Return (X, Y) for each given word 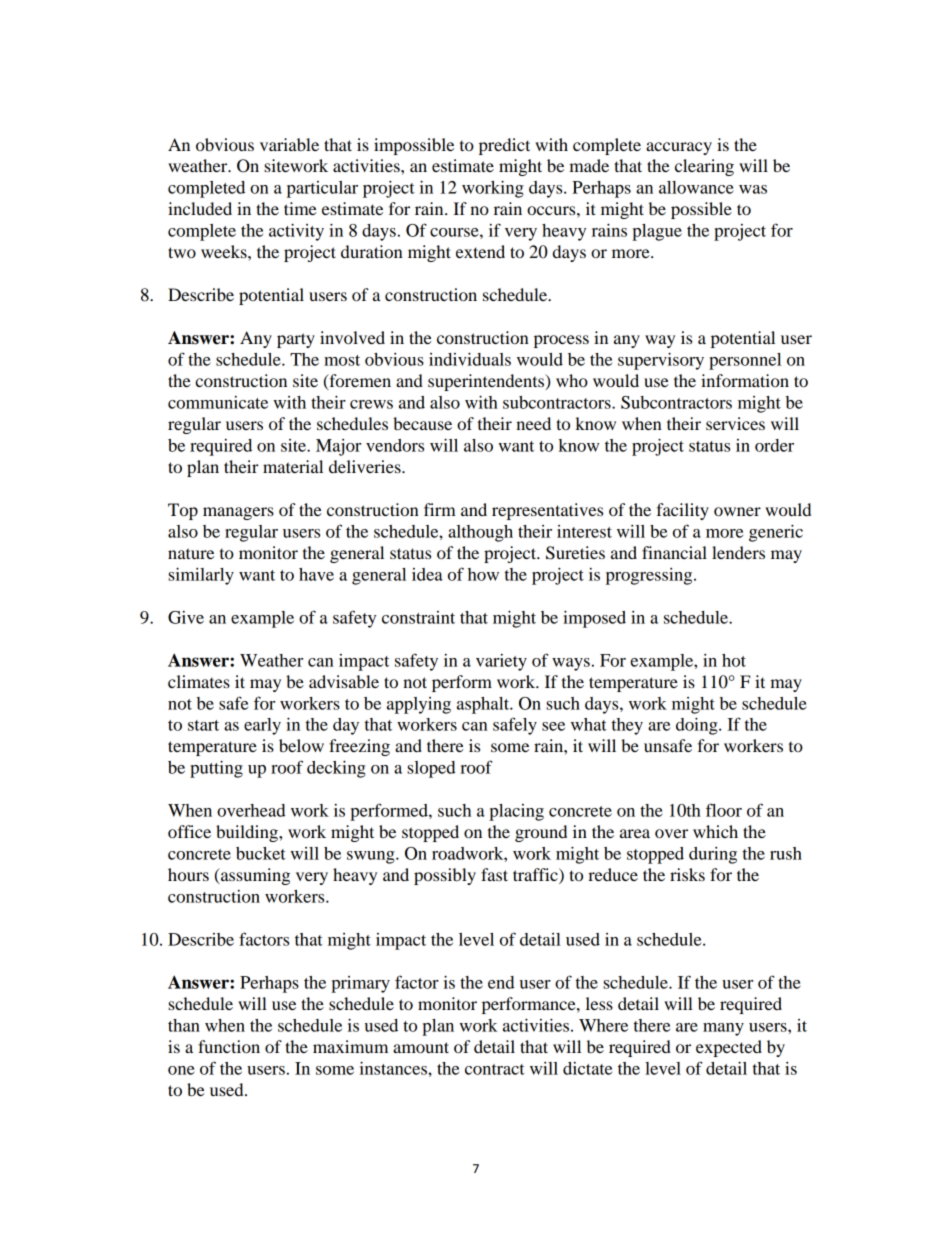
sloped (431, 769)
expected (729, 1048)
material (293, 466)
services (735, 423)
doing (698, 726)
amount (421, 1047)
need (533, 423)
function (229, 1046)
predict (504, 146)
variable (289, 144)
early (262, 726)
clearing (704, 167)
